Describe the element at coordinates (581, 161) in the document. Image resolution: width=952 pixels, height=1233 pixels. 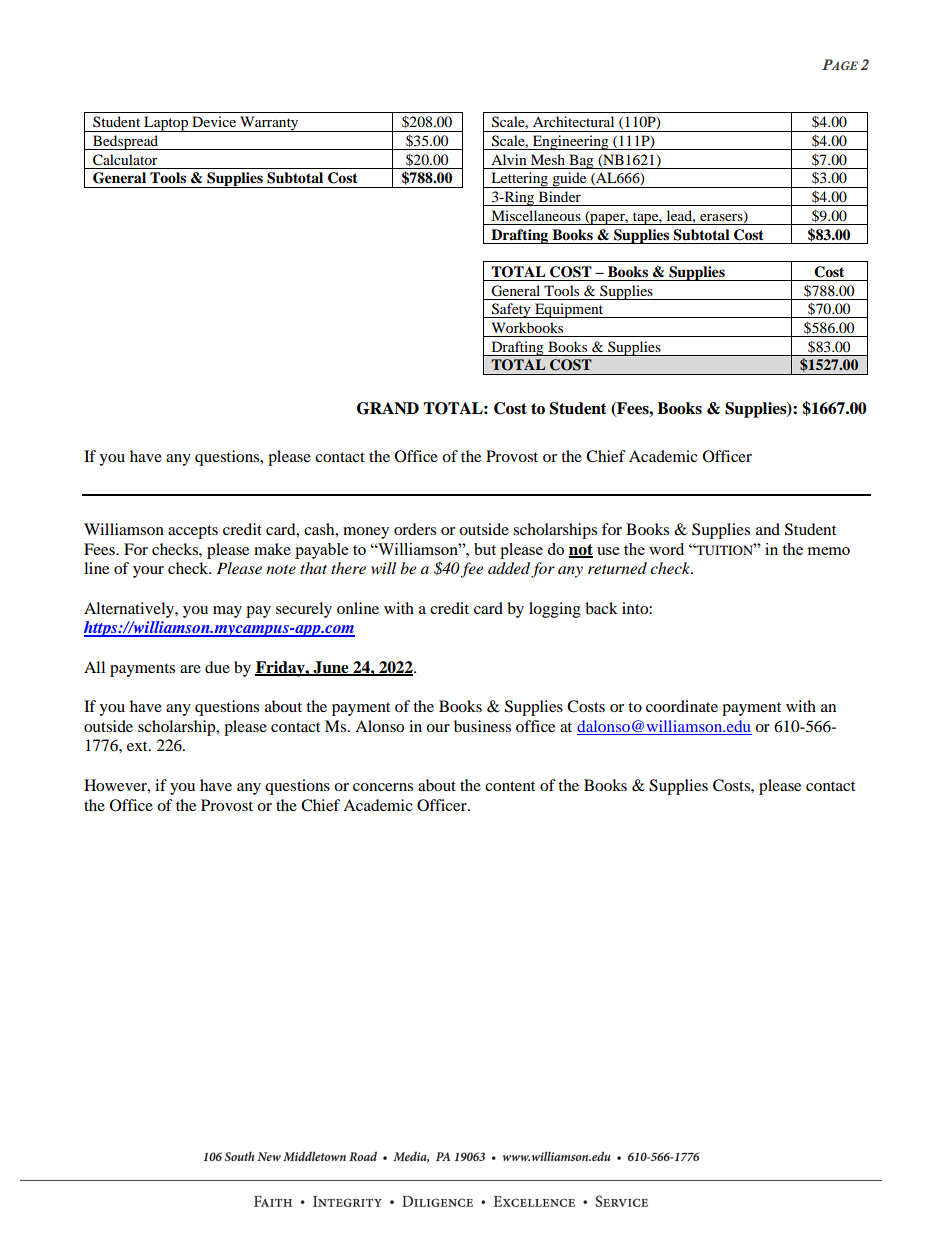
I see `Bag` at that location.
